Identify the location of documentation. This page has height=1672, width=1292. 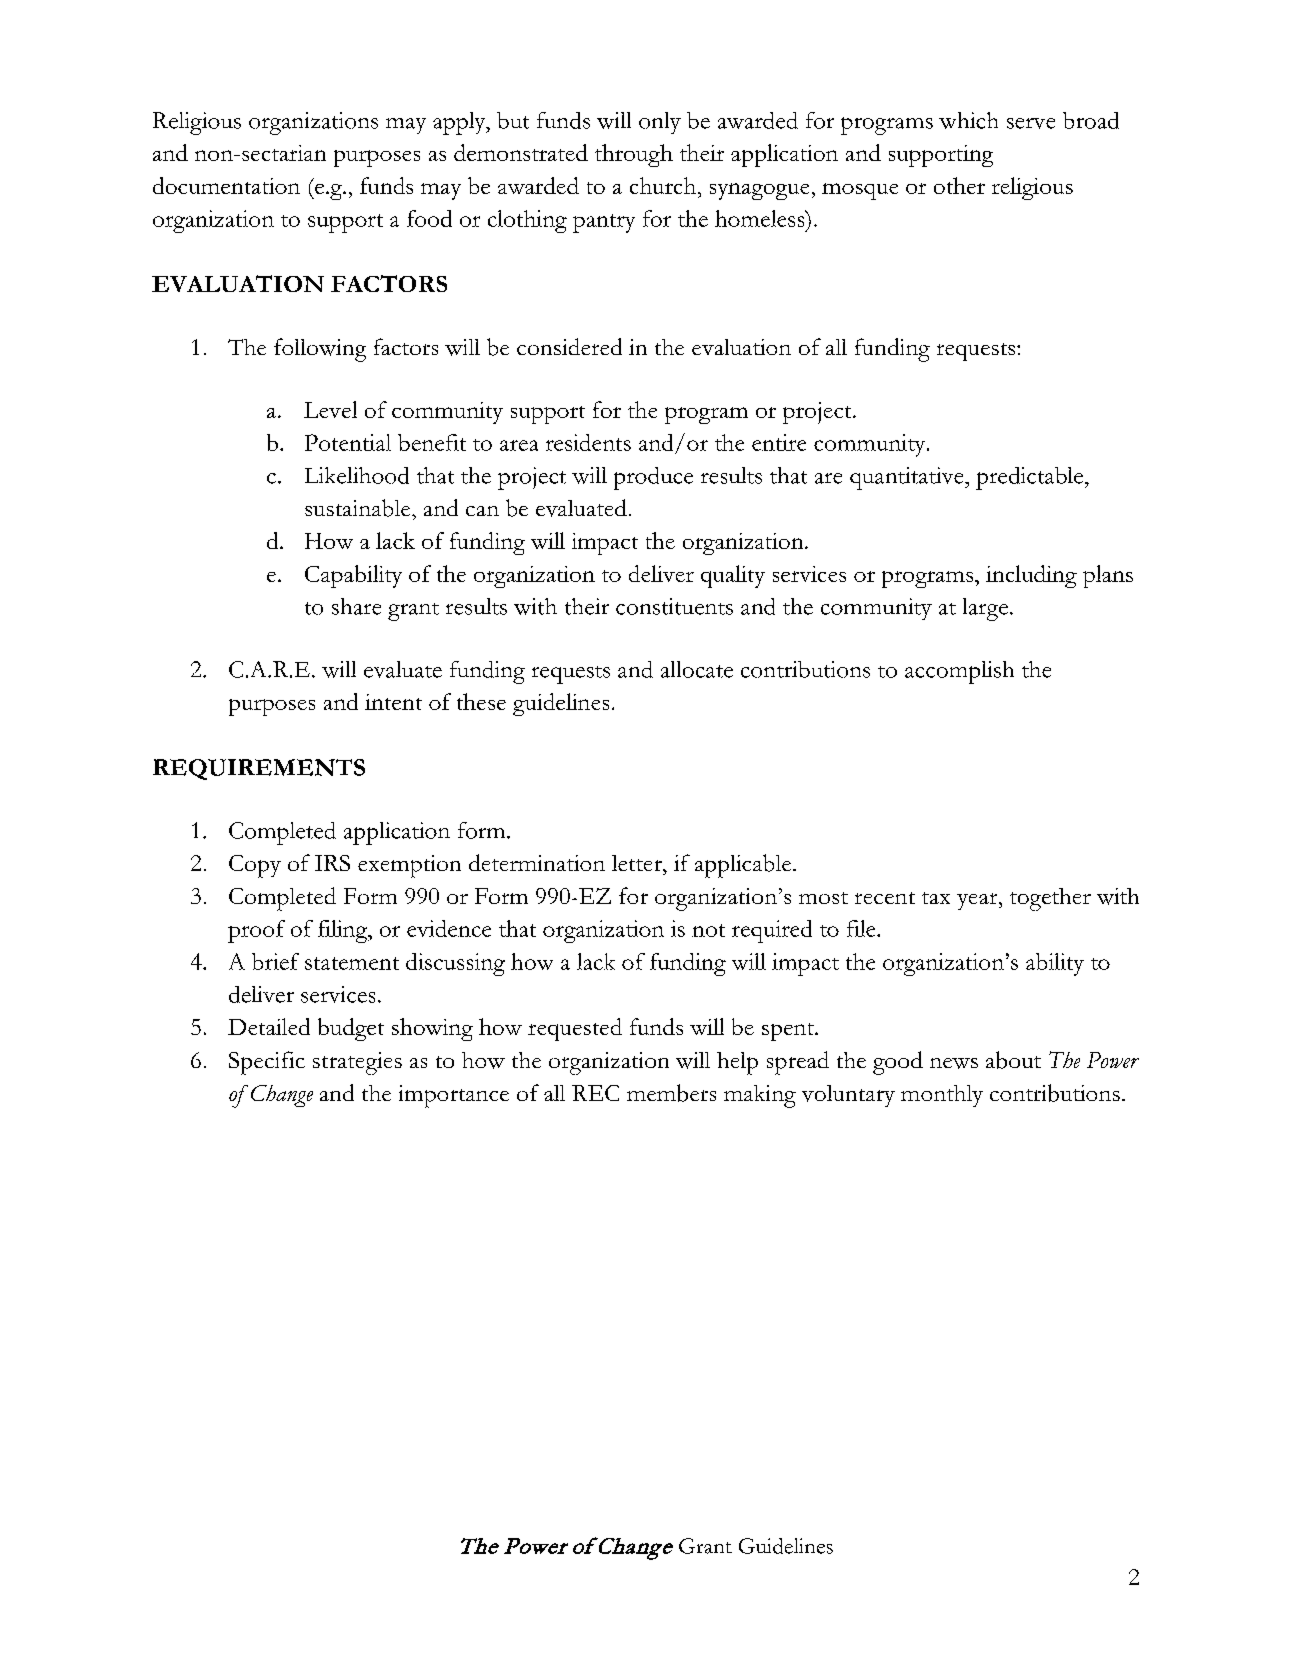
(226, 185).
